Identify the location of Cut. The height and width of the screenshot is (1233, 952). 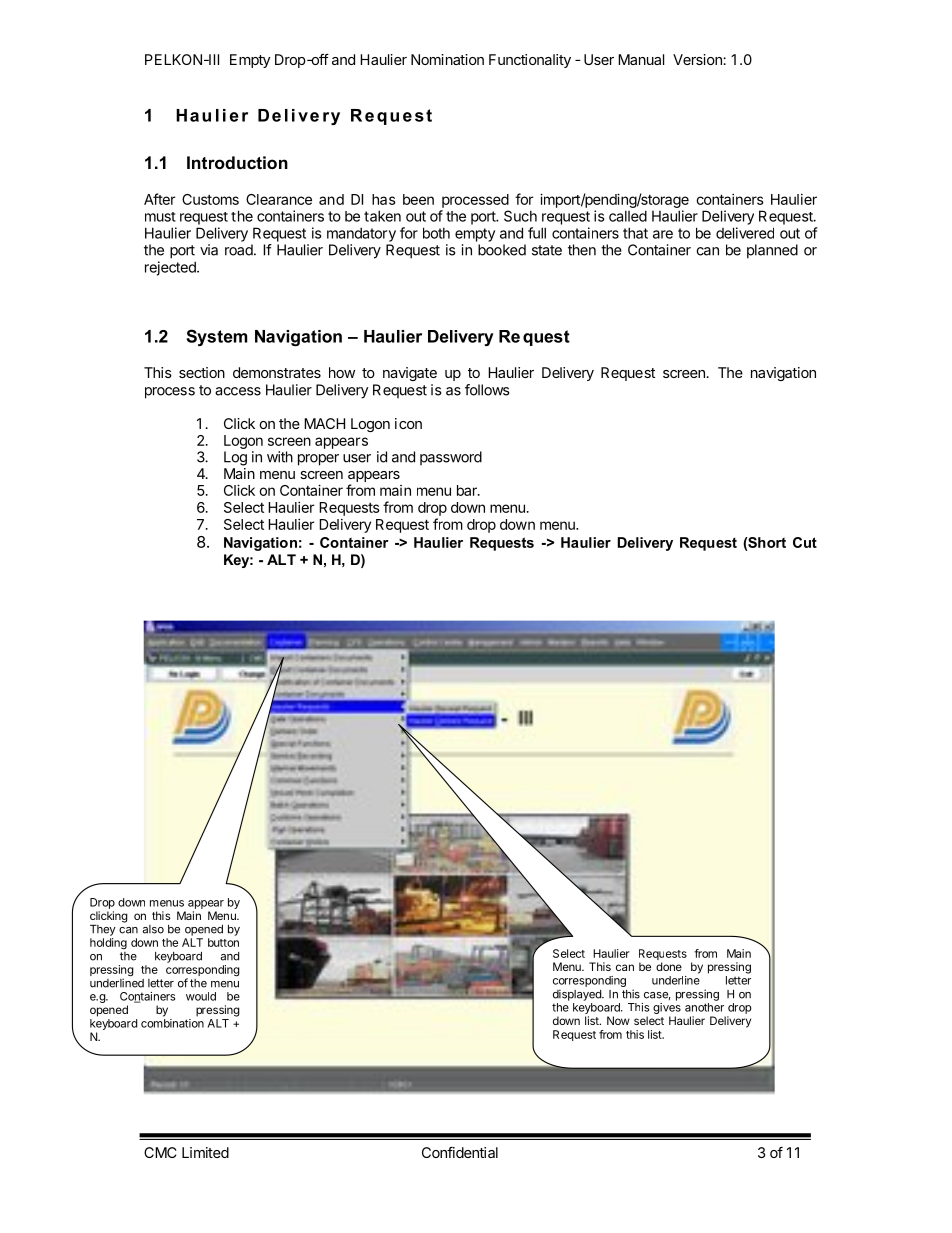
(805, 542).
